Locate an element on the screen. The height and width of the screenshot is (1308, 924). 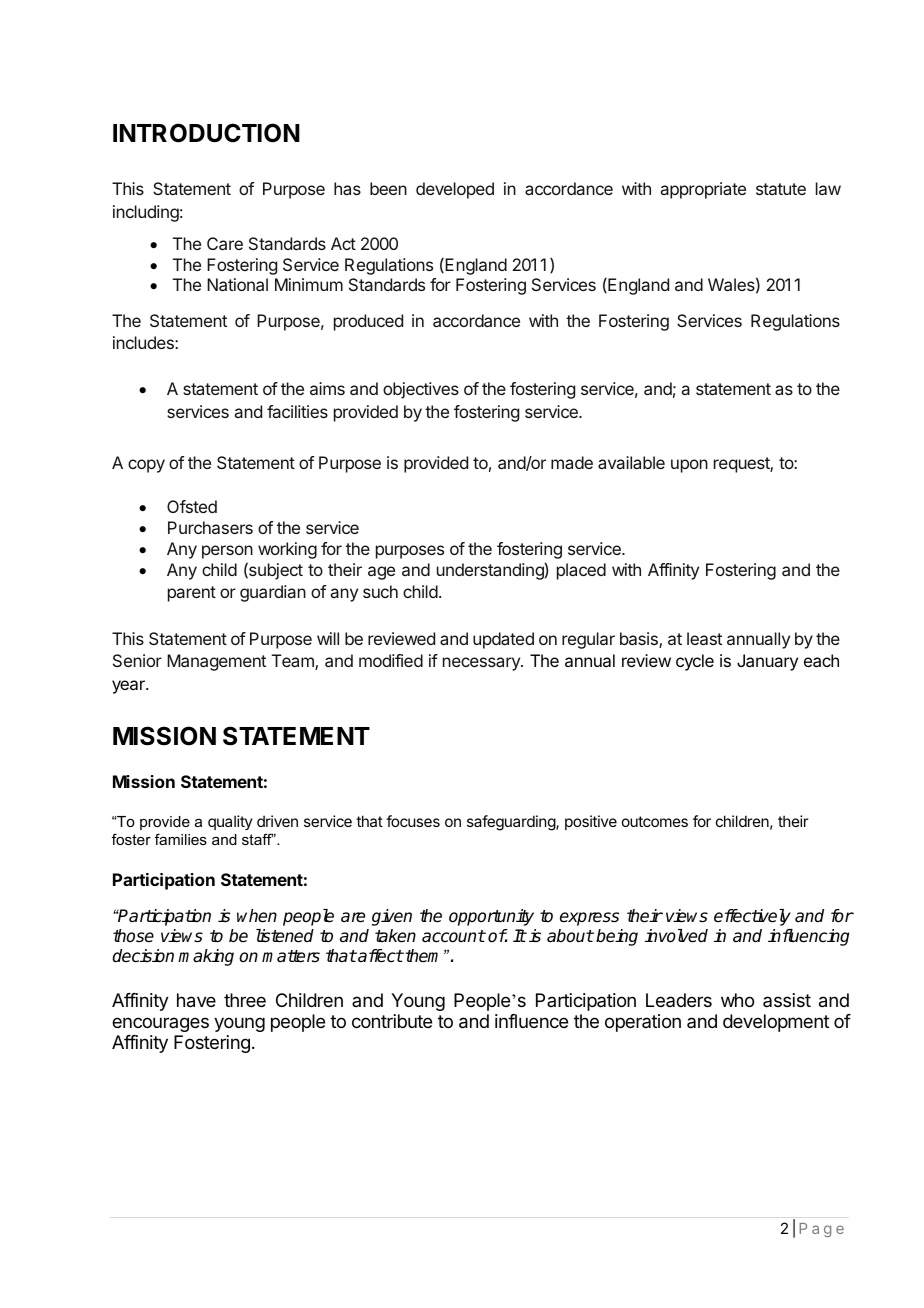
least is located at coordinates (704, 638).
